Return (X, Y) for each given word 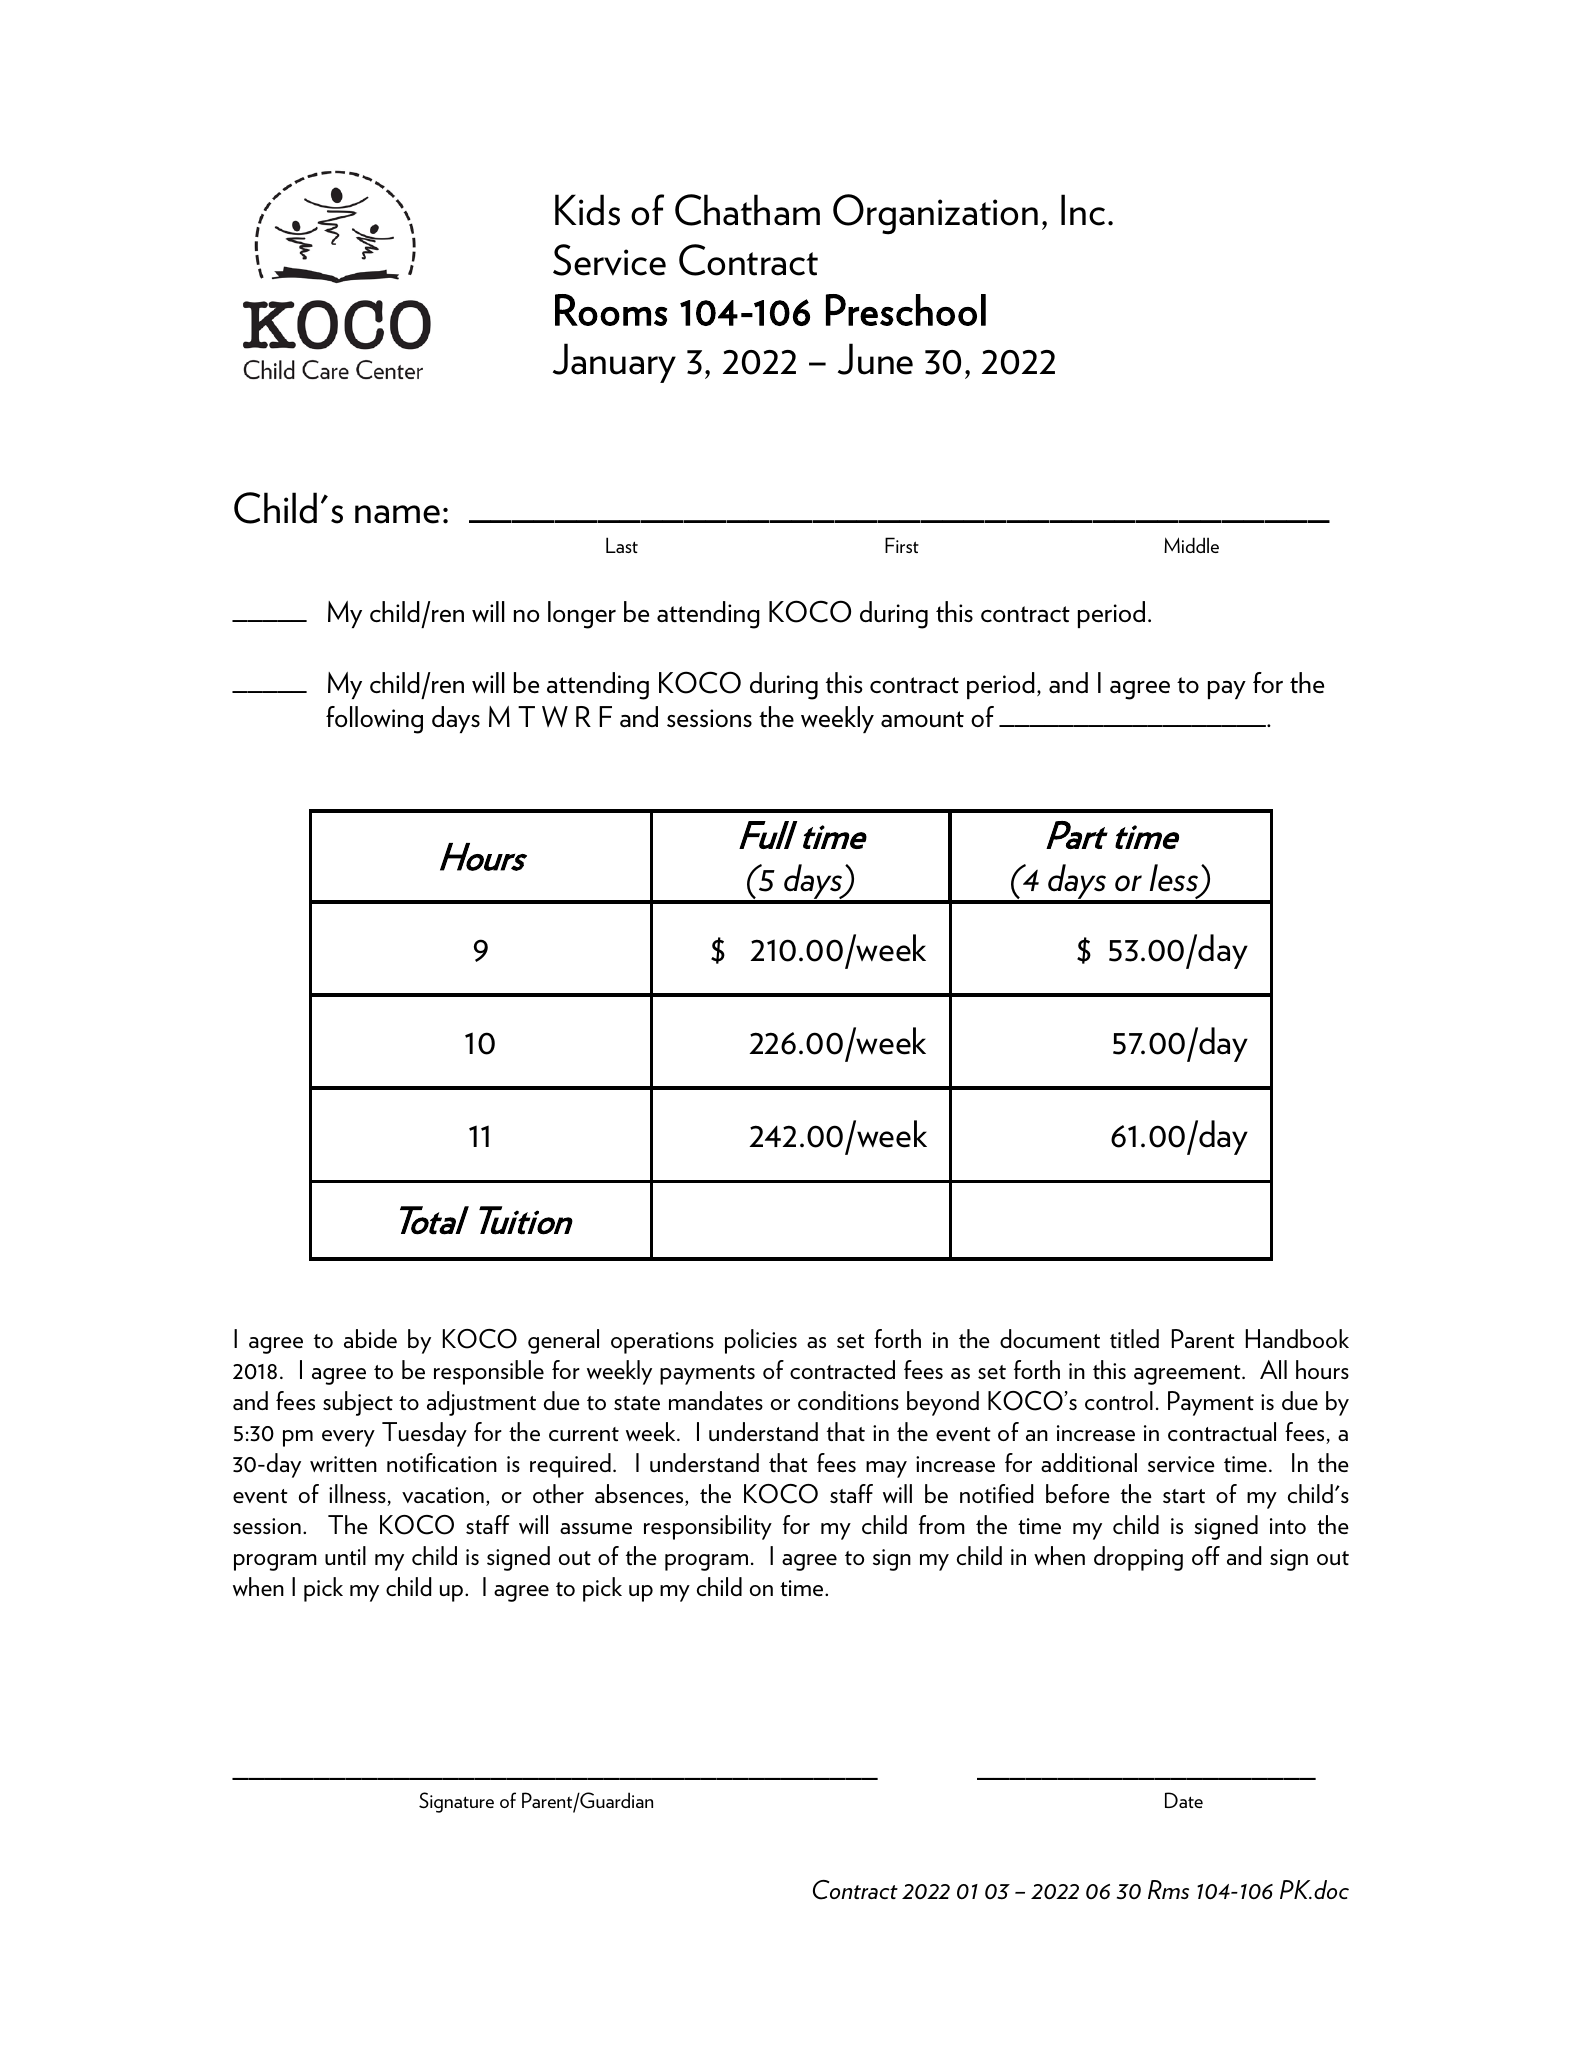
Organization (935, 214)
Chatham (747, 210)
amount (922, 719)
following (374, 720)
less (1174, 878)
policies (761, 1341)
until (345, 1555)
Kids (587, 210)
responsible (489, 1372)
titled (1134, 1338)
